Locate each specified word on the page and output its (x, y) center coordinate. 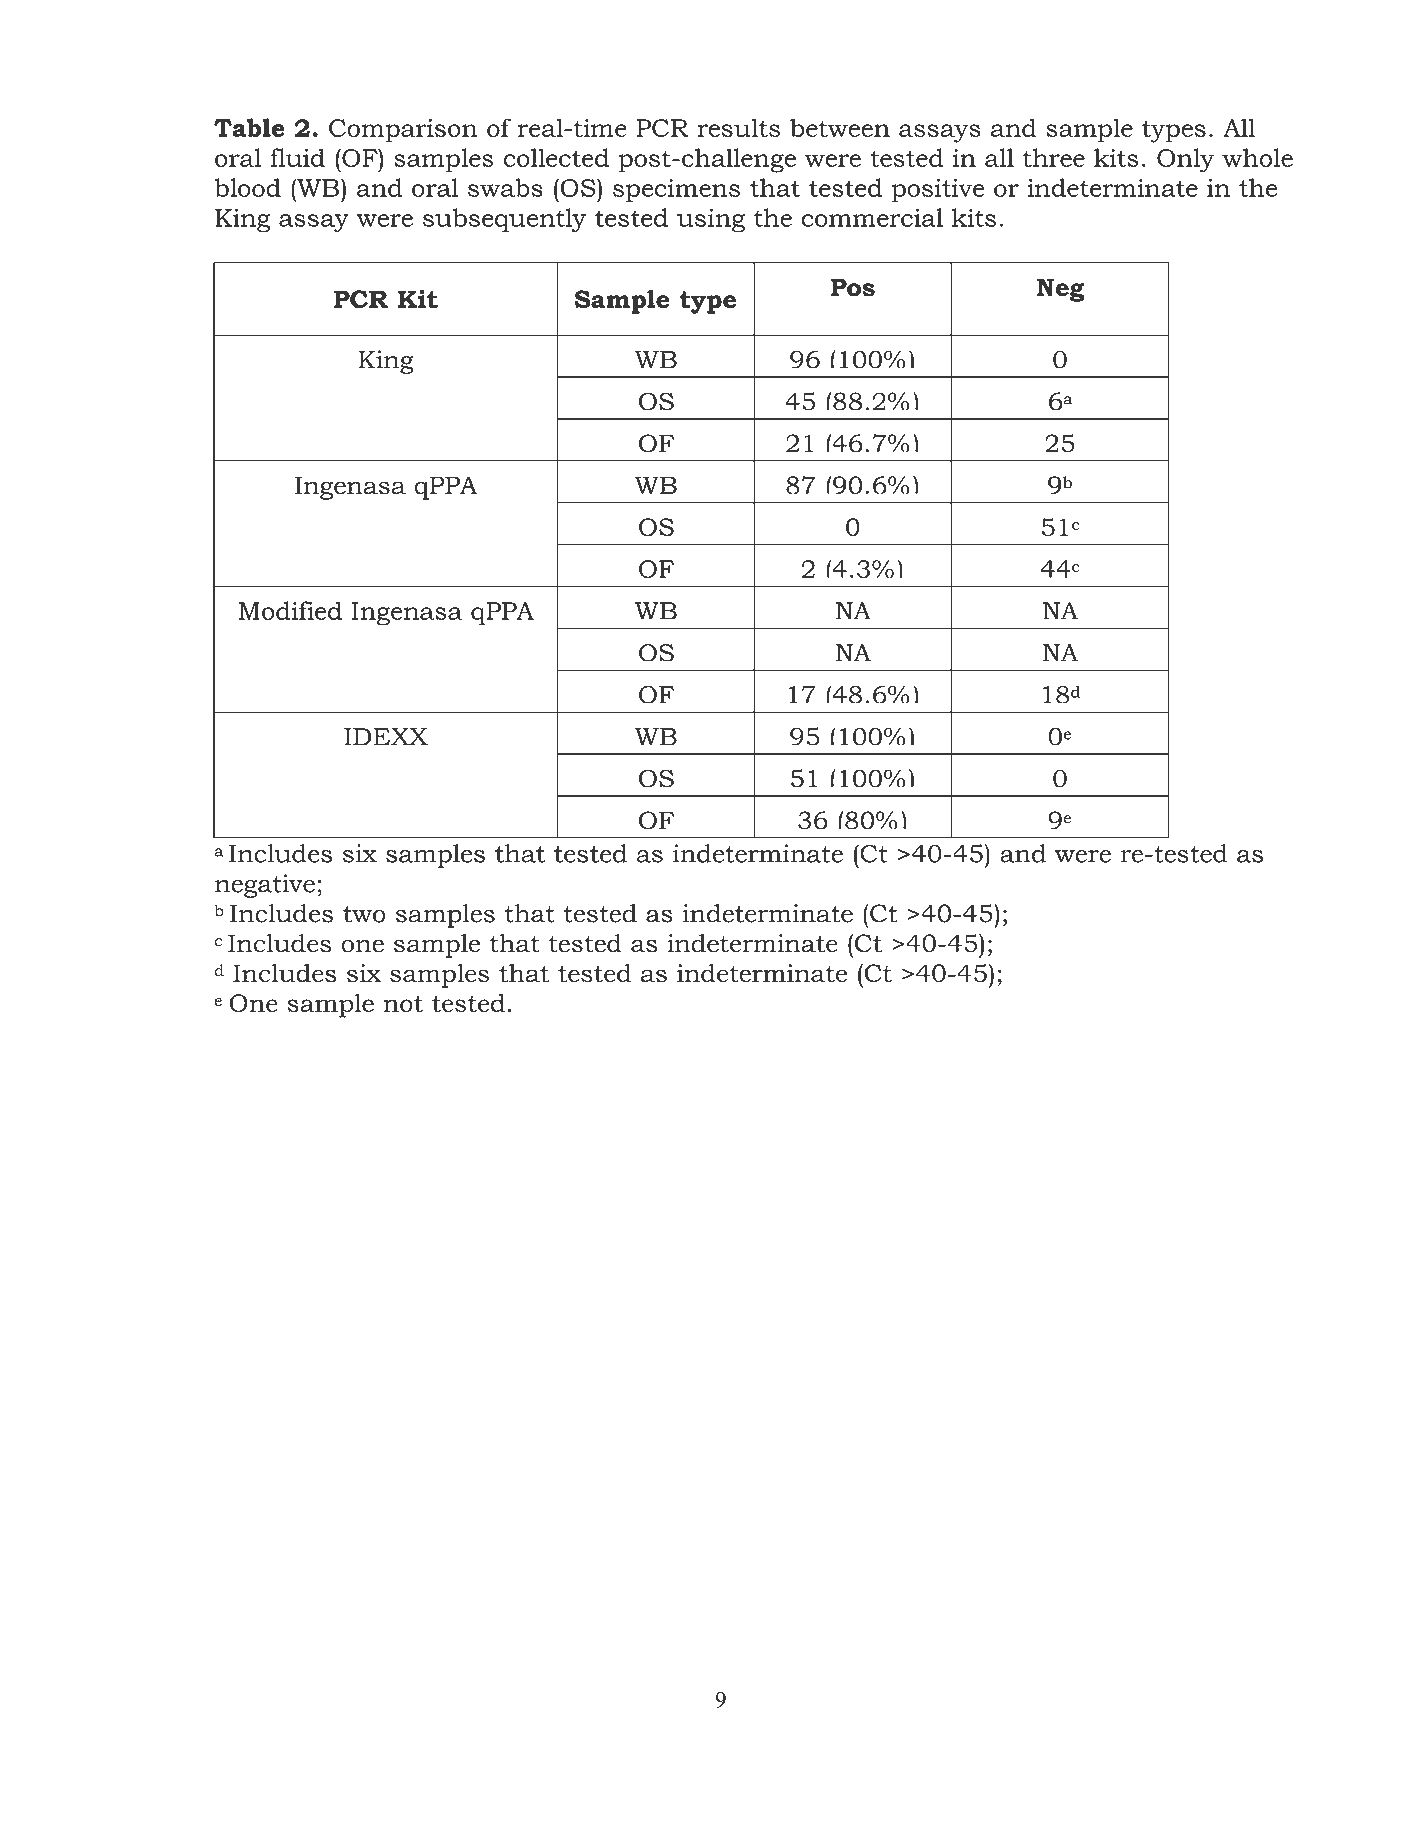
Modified (290, 610)
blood (248, 187)
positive (938, 190)
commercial (872, 217)
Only (1185, 160)
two (364, 914)
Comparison (403, 131)
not (403, 1004)
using (711, 220)
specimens (676, 190)
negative (265, 886)
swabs (505, 187)
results (738, 127)
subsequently (504, 220)
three (1054, 157)
